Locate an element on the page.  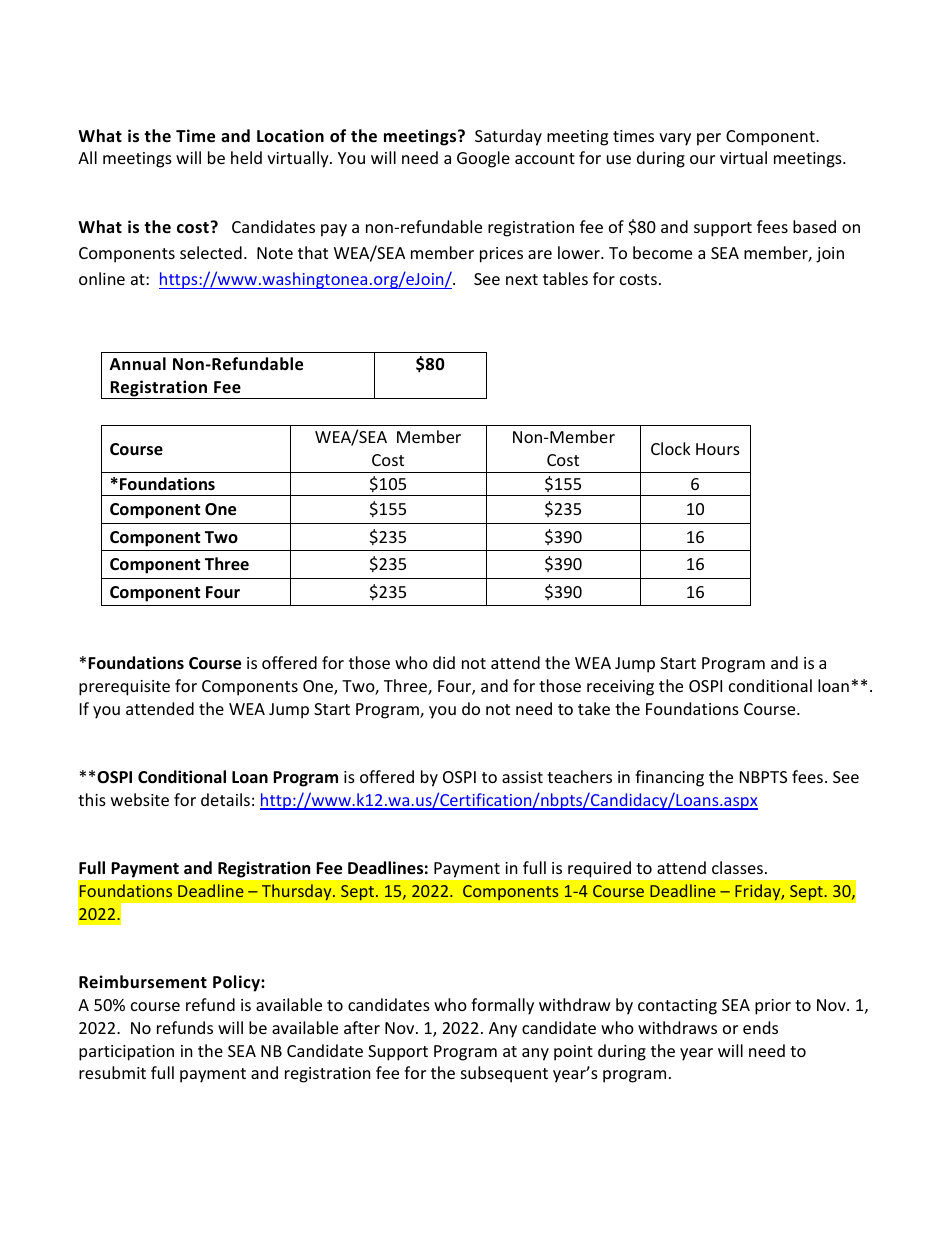
take is located at coordinates (594, 708).
